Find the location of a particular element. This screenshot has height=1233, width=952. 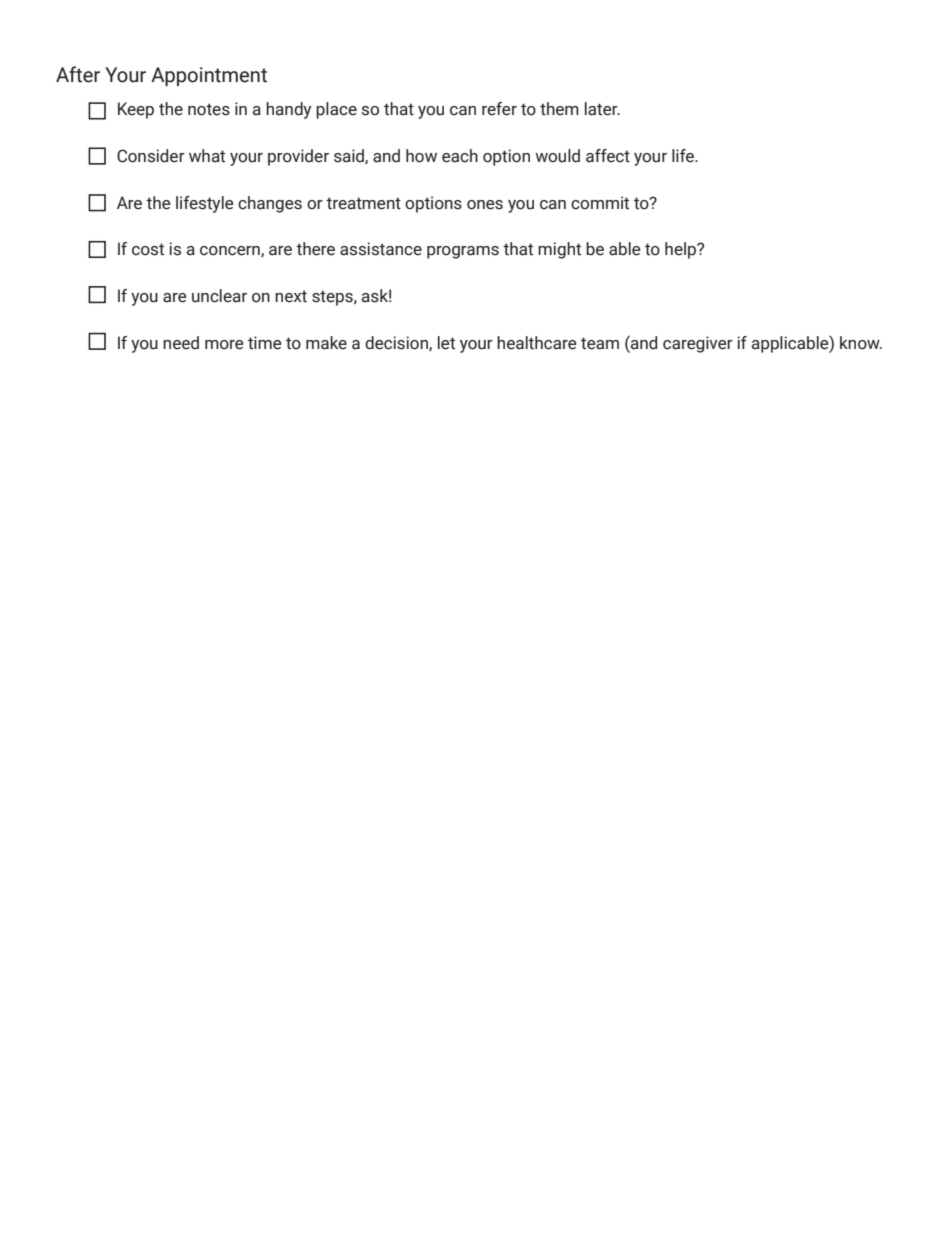

Appointment is located at coordinates (209, 76).
